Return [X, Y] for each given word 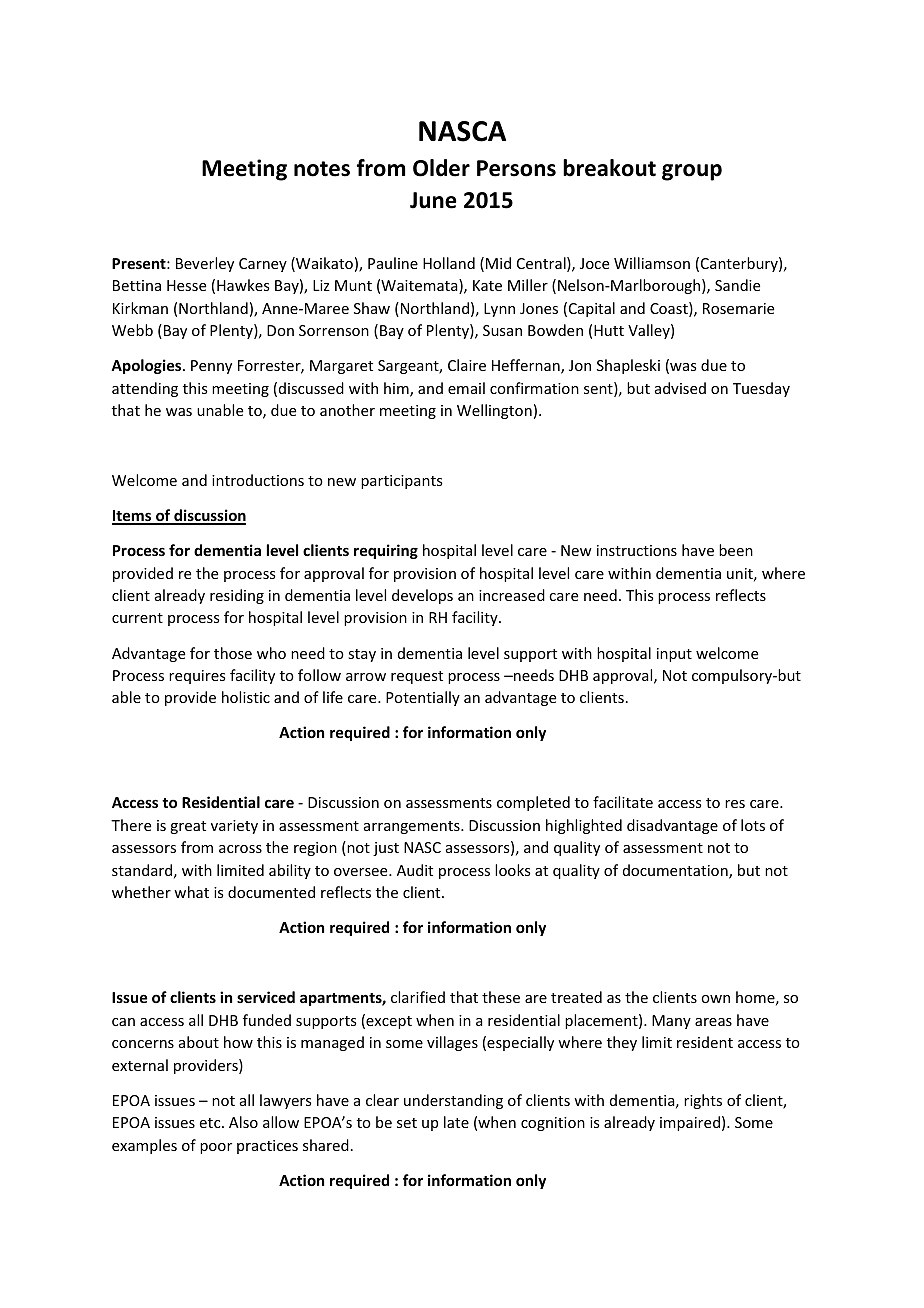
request [417, 677]
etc [211, 1123]
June [433, 200]
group [692, 172]
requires [197, 677]
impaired [690, 1123]
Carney [263, 265]
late [456, 1122]
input [674, 655]
